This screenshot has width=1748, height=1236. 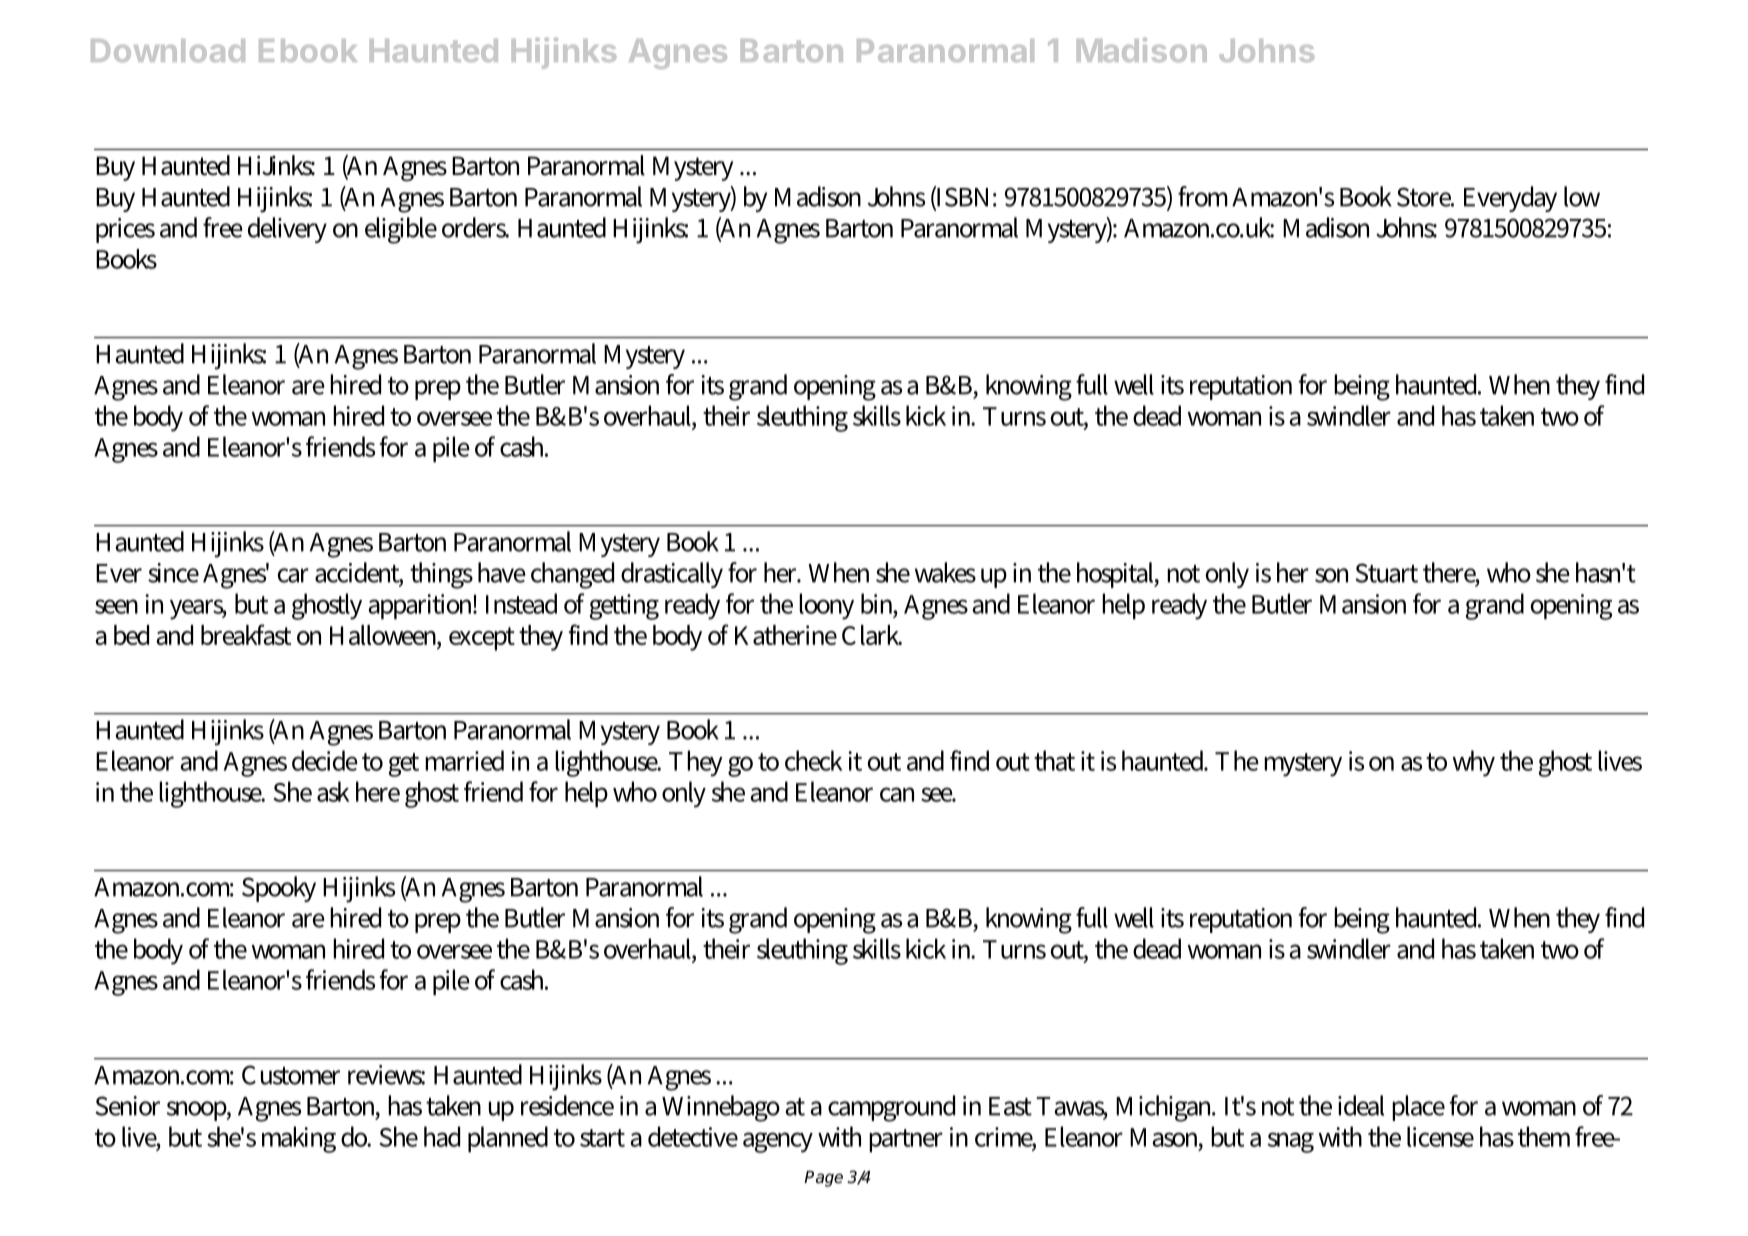 What do you see at coordinates (1474, 763) in the screenshot?
I see `why` at bounding box center [1474, 763].
